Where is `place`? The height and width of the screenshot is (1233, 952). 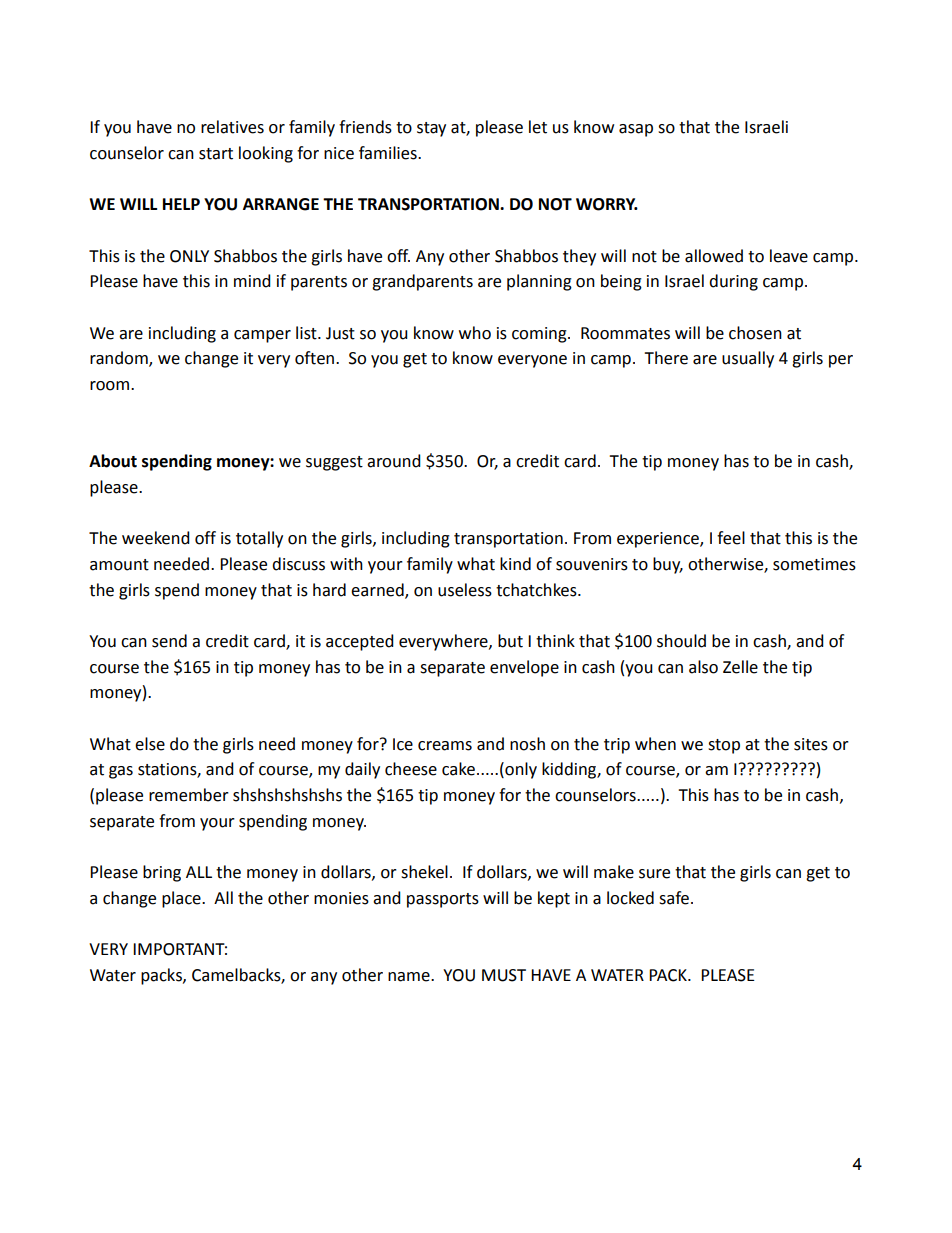 place is located at coordinates (182, 899).
